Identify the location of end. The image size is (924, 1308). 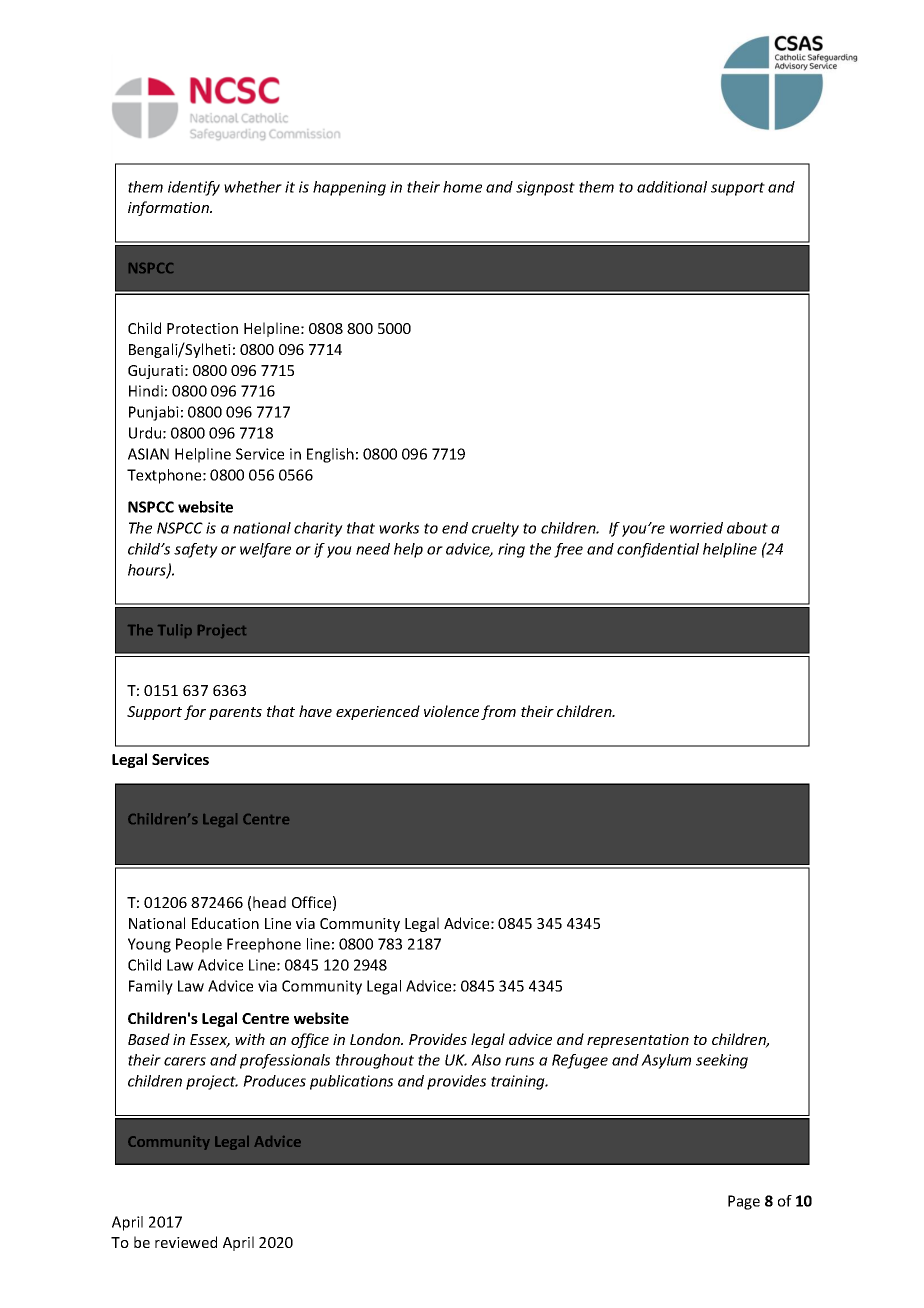
(455, 528).
